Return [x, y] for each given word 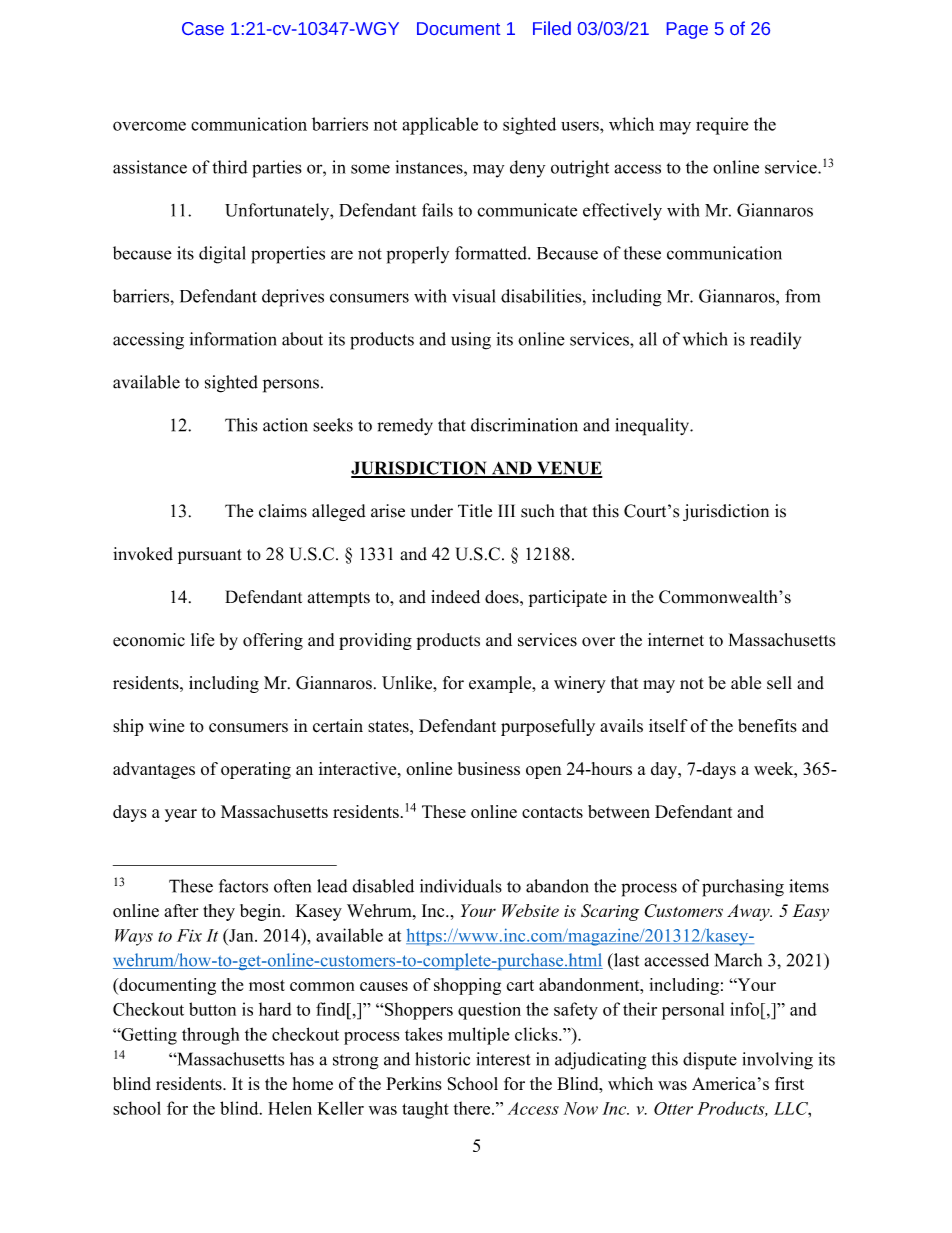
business [489, 768]
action [285, 425]
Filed [552, 28]
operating [256, 770]
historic [442, 1059]
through [210, 1036]
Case [203, 28]
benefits [767, 726]
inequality [653, 427]
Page [687, 30]
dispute [710, 1061]
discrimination [524, 425]
